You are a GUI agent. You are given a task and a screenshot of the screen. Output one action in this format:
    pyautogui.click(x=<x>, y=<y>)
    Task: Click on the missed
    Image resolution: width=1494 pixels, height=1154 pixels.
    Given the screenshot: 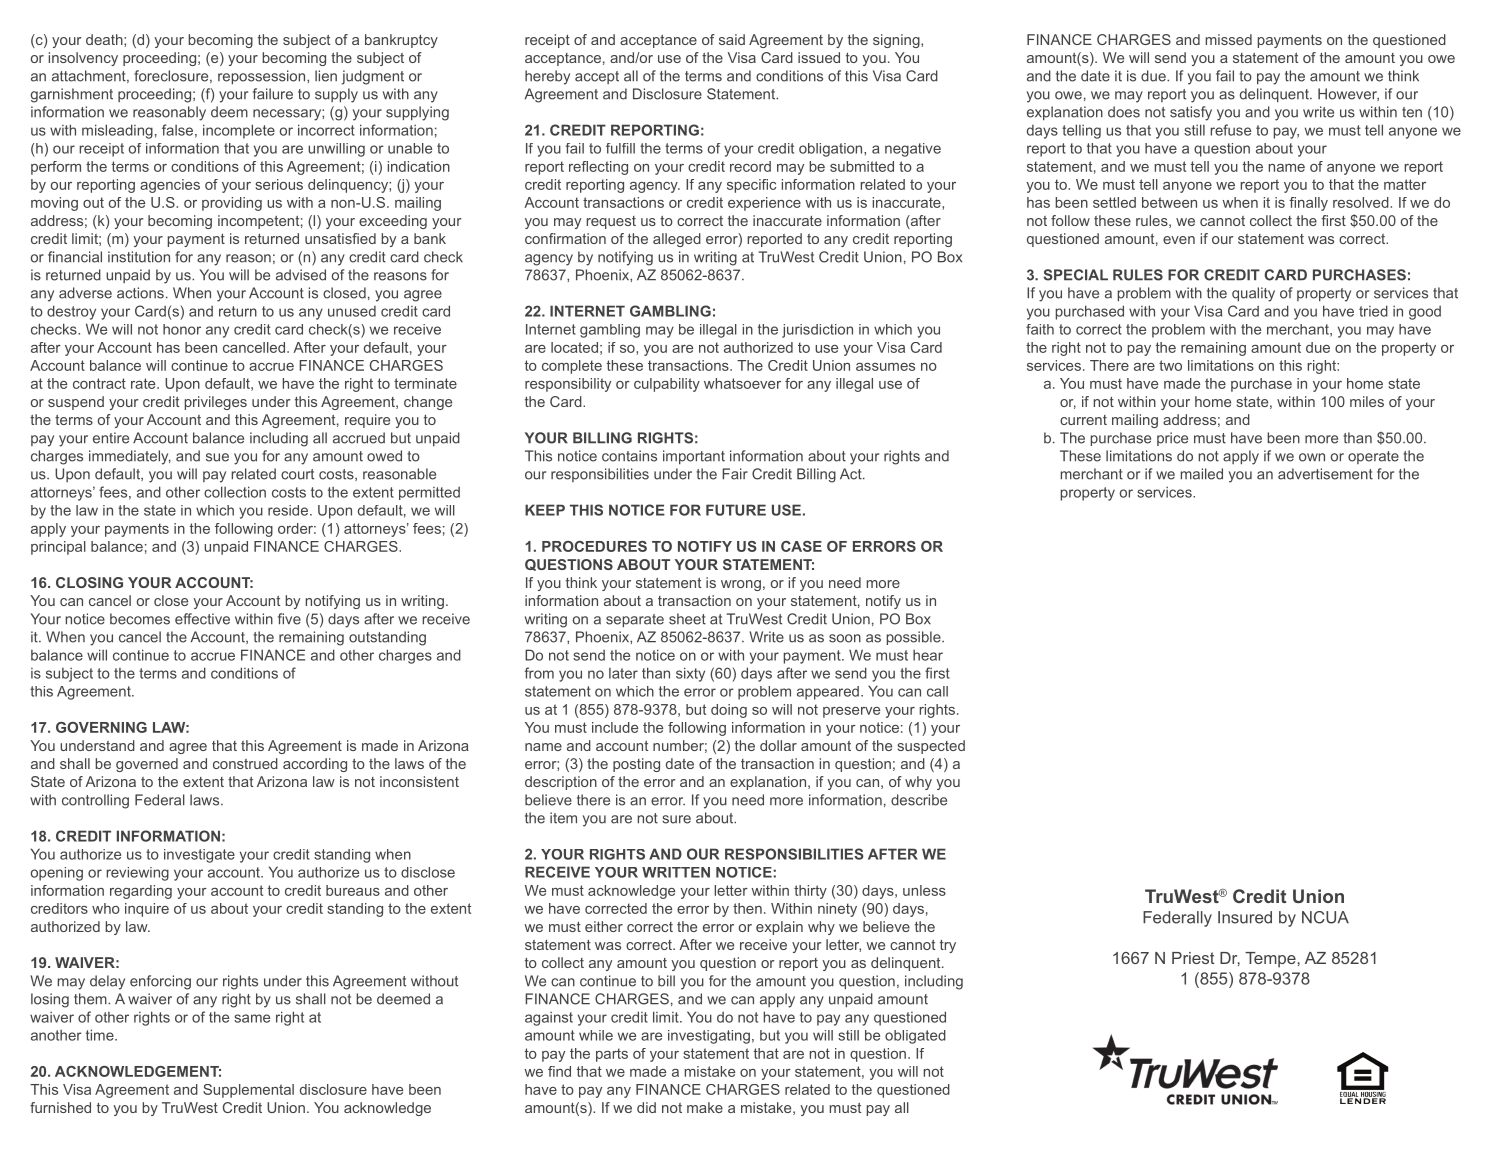 What is the action you would take?
    pyautogui.click(x=1229, y=39)
